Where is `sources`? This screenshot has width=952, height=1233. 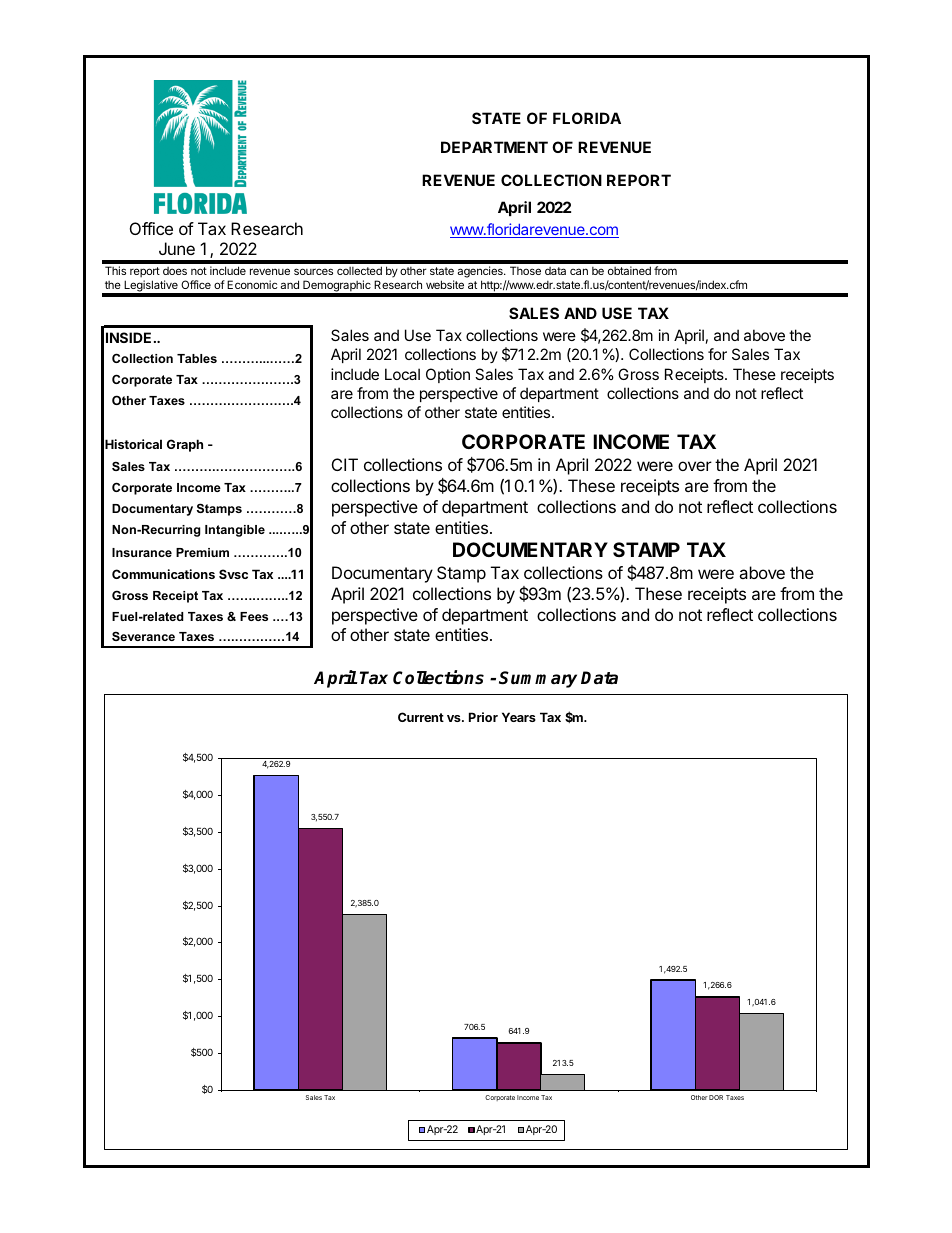
sources is located at coordinates (313, 271).
